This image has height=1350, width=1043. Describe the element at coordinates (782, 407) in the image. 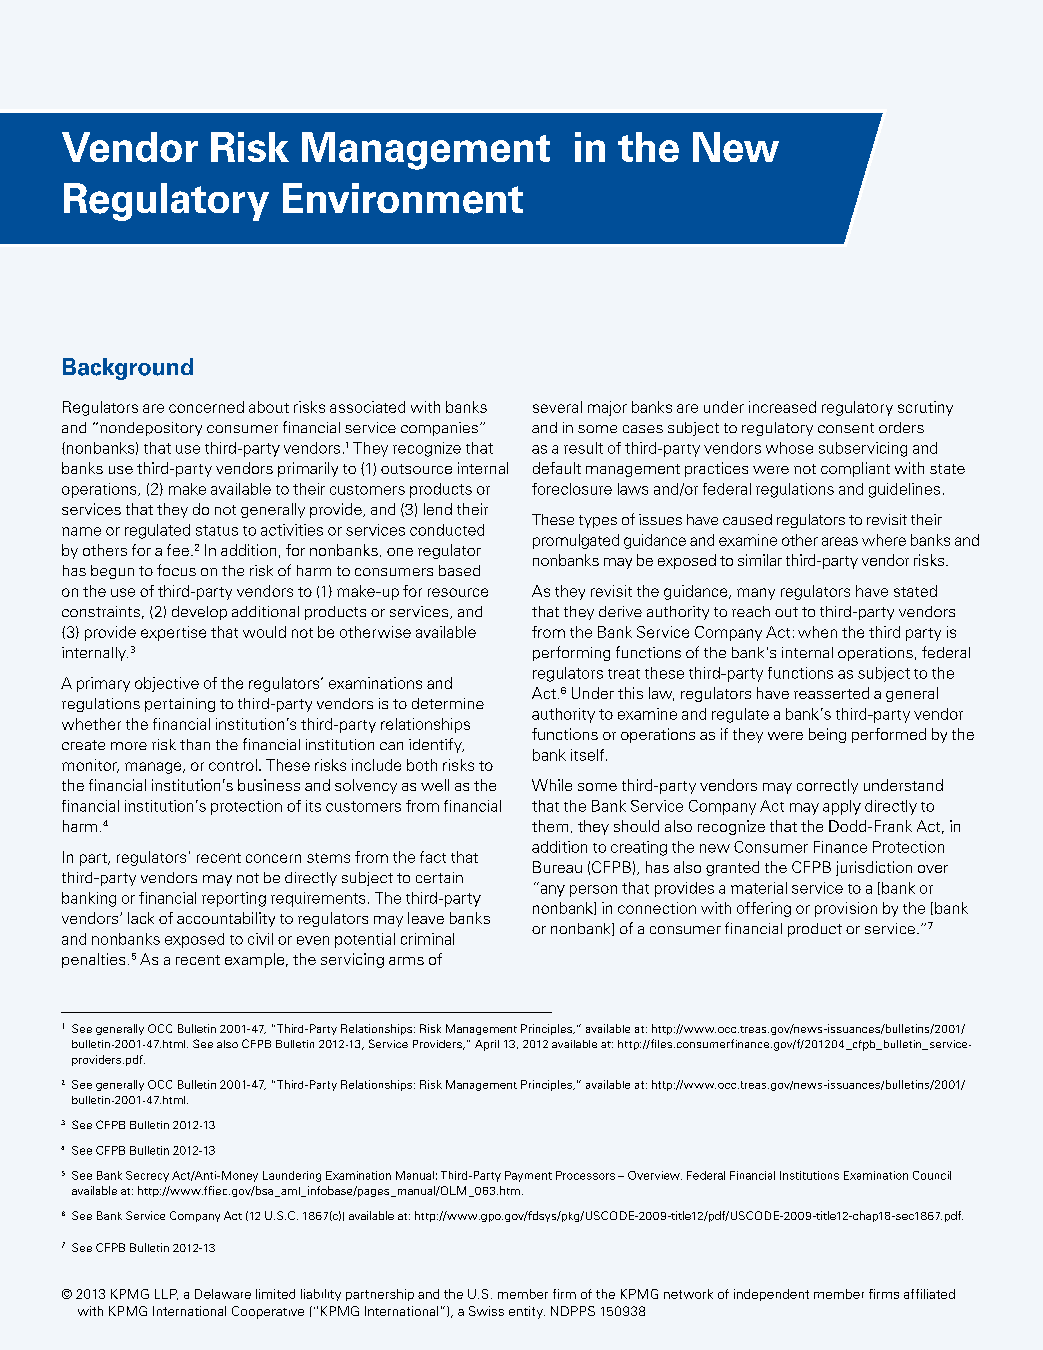

I see `increased` at that location.
